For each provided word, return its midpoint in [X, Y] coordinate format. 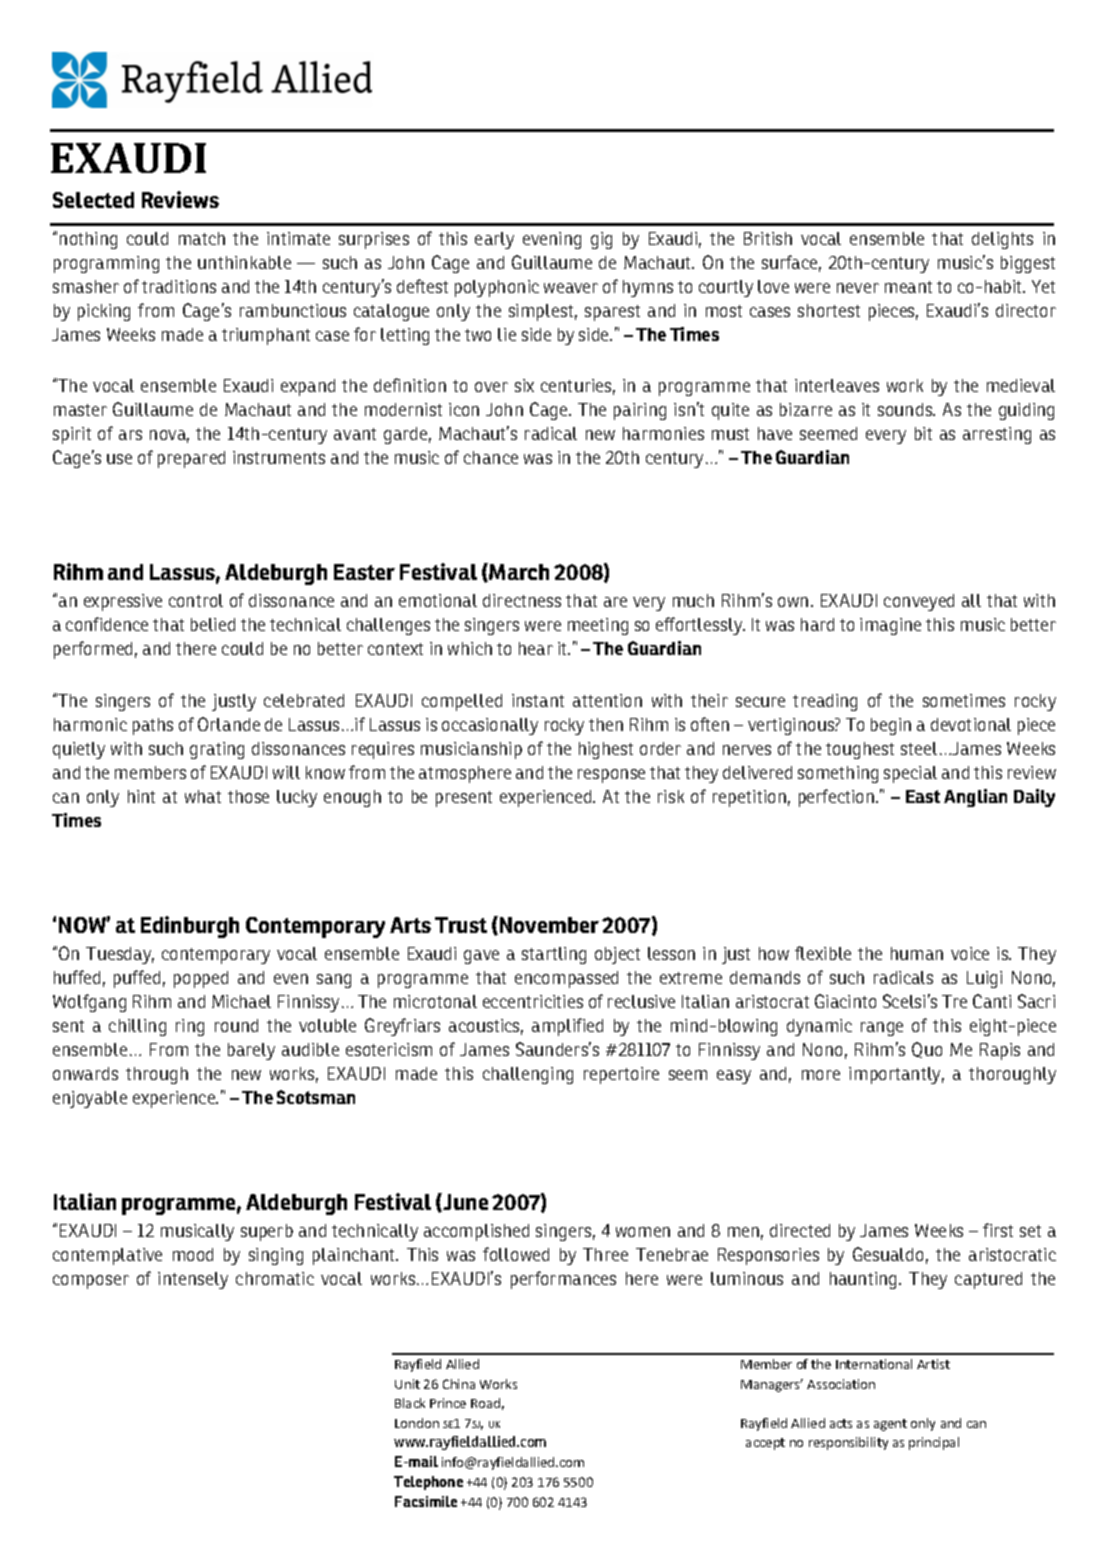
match [202, 238]
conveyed [919, 602]
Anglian [975, 798]
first [998, 1230]
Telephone [428, 1483]
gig [601, 240]
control [196, 600]
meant [908, 287]
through [157, 1075]
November [549, 925]
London [417, 1423]
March [519, 572]
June [464, 1202]
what [203, 796]
